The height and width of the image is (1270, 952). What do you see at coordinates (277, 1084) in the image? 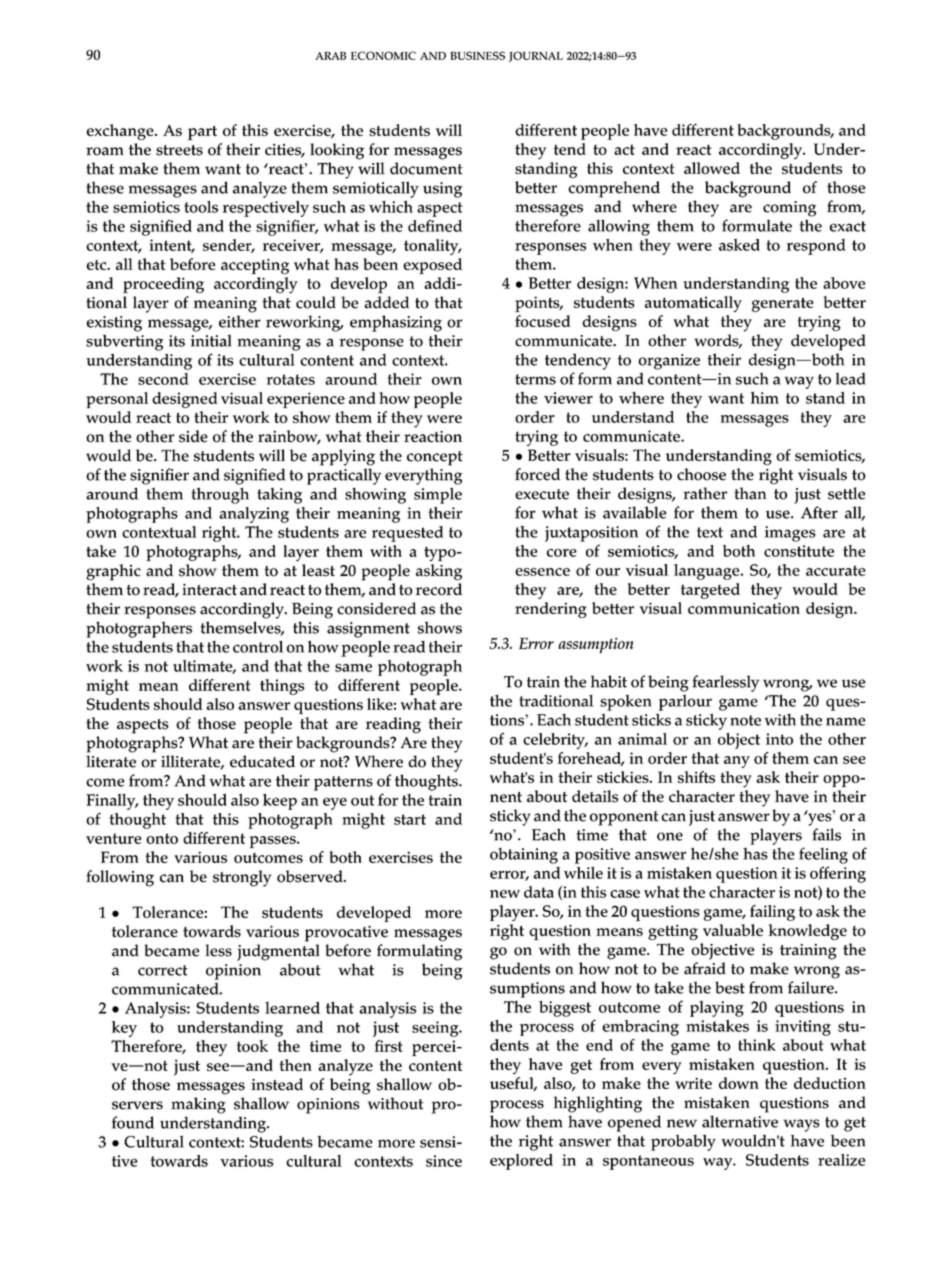
I see `instead` at bounding box center [277, 1084].
